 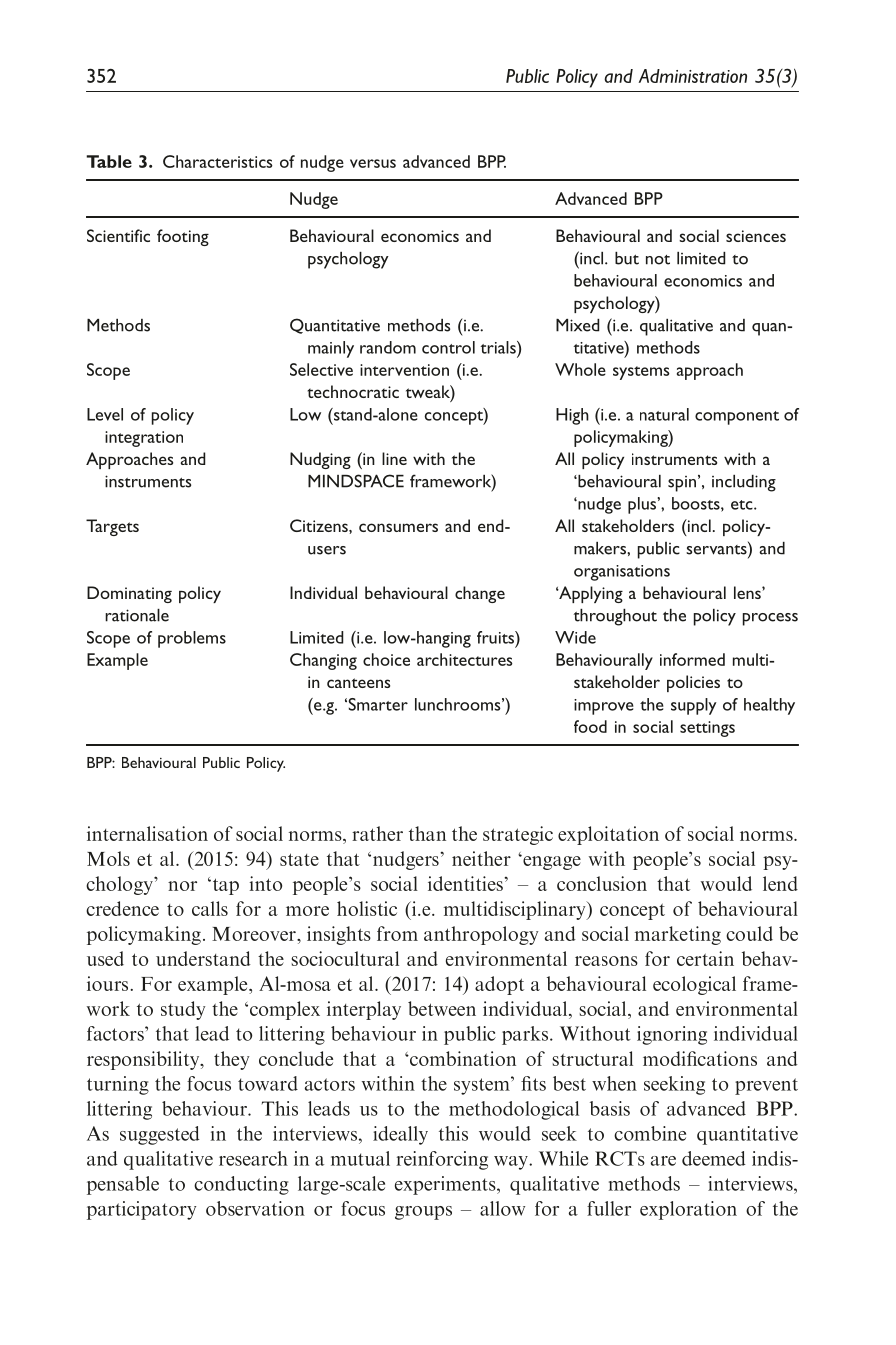 What do you see at coordinates (693, 76) in the image?
I see `Administration` at bounding box center [693, 76].
